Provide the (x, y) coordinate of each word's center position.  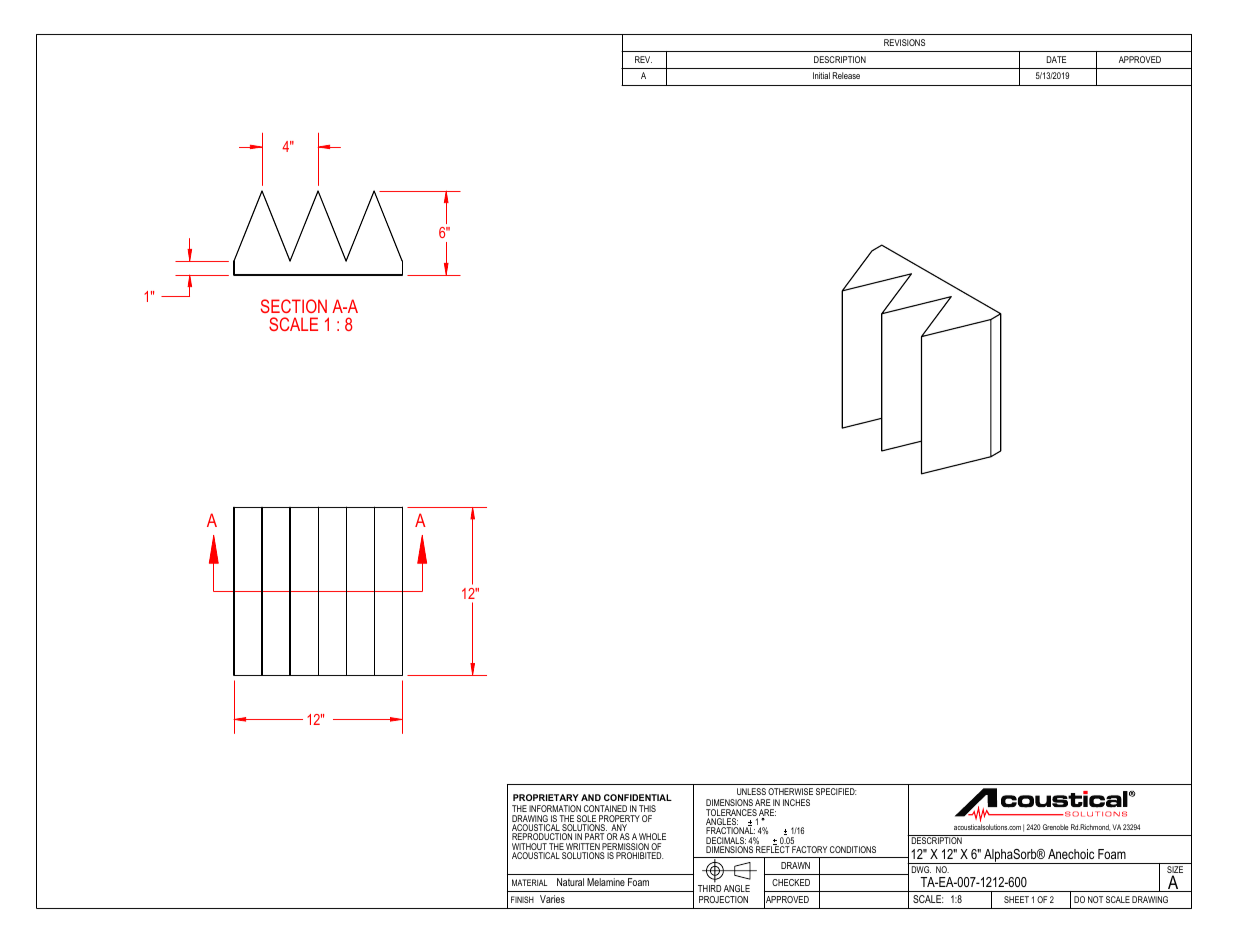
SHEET (1016, 899)
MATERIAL (529, 882)
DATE (1056, 59)
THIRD (709, 888)
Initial (821, 75)
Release (846, 75)
